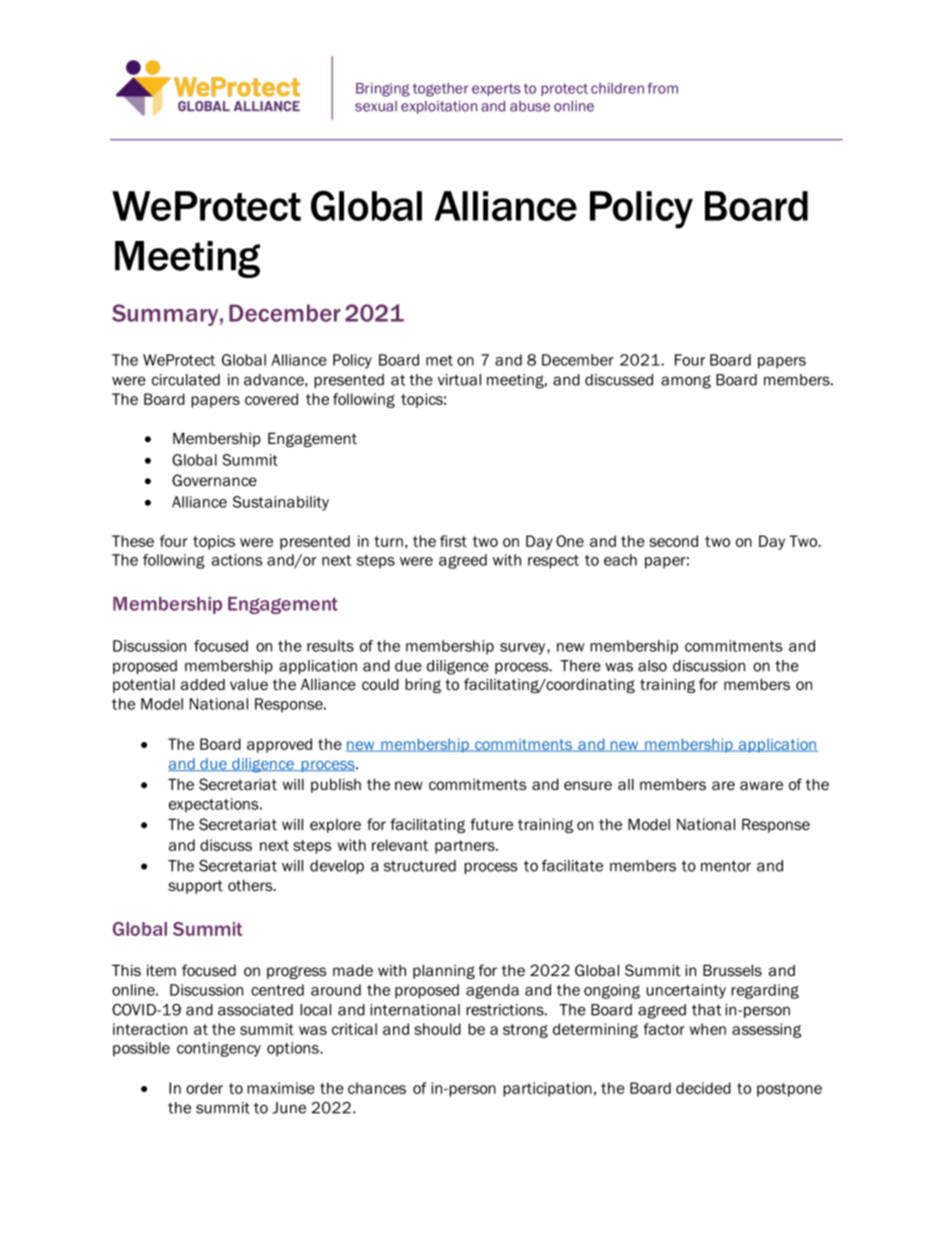 This screenshot has width=952, height=1233. Describe the element at coordinates (662, 88) in the screenshot. I see `from` at that location.
